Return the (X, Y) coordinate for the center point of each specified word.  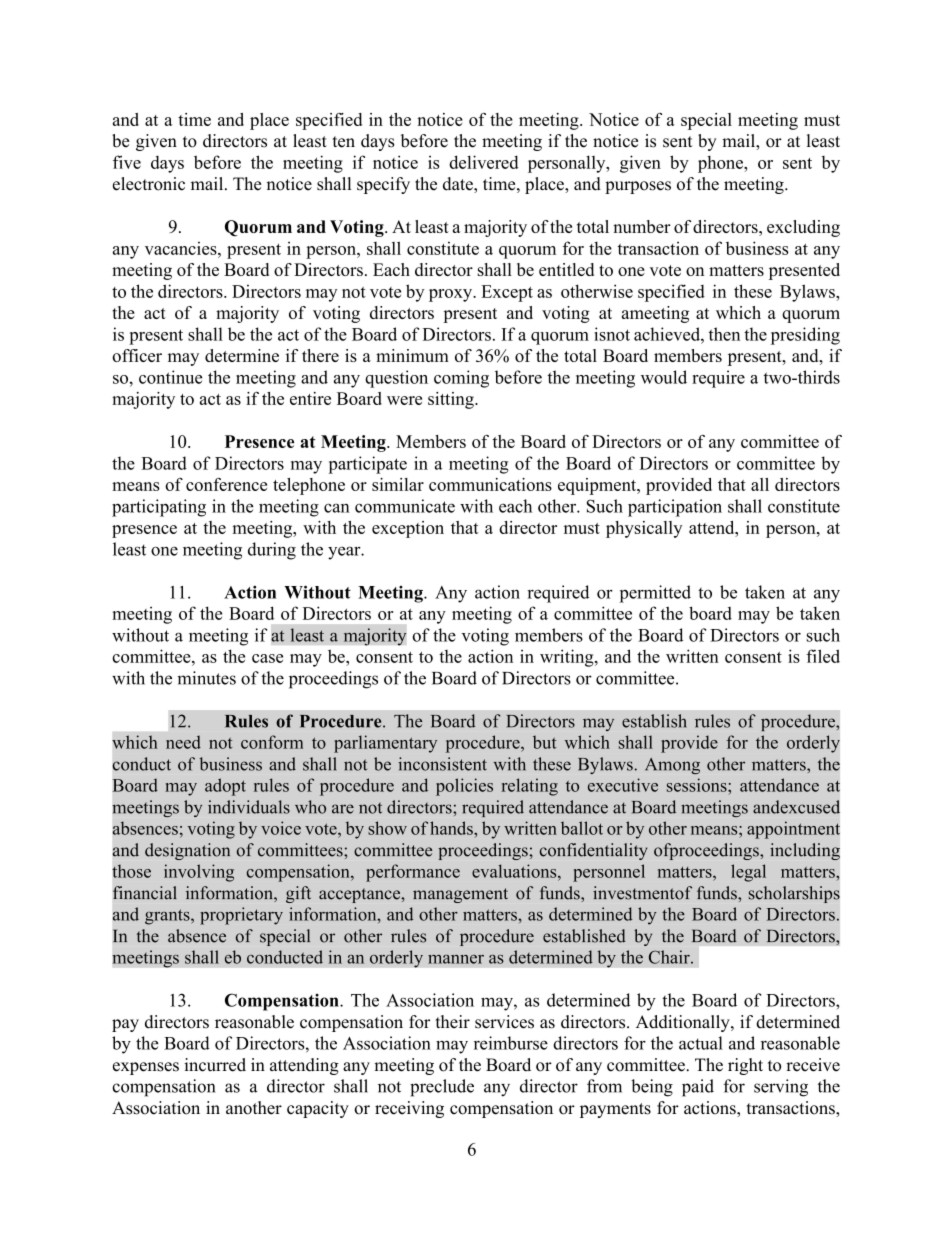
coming (461, 379)
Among (672, 766)
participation (675, 508)
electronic (149, 184)
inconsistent (442, 764)
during (272, 551)
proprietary (241, 916)
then (724, 334)
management (460, 895)
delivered (484, 162)
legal (748, 873)
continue (170, 377)
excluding (803, 228)
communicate (405, 506)
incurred (215, 1065)
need (183, 742)
